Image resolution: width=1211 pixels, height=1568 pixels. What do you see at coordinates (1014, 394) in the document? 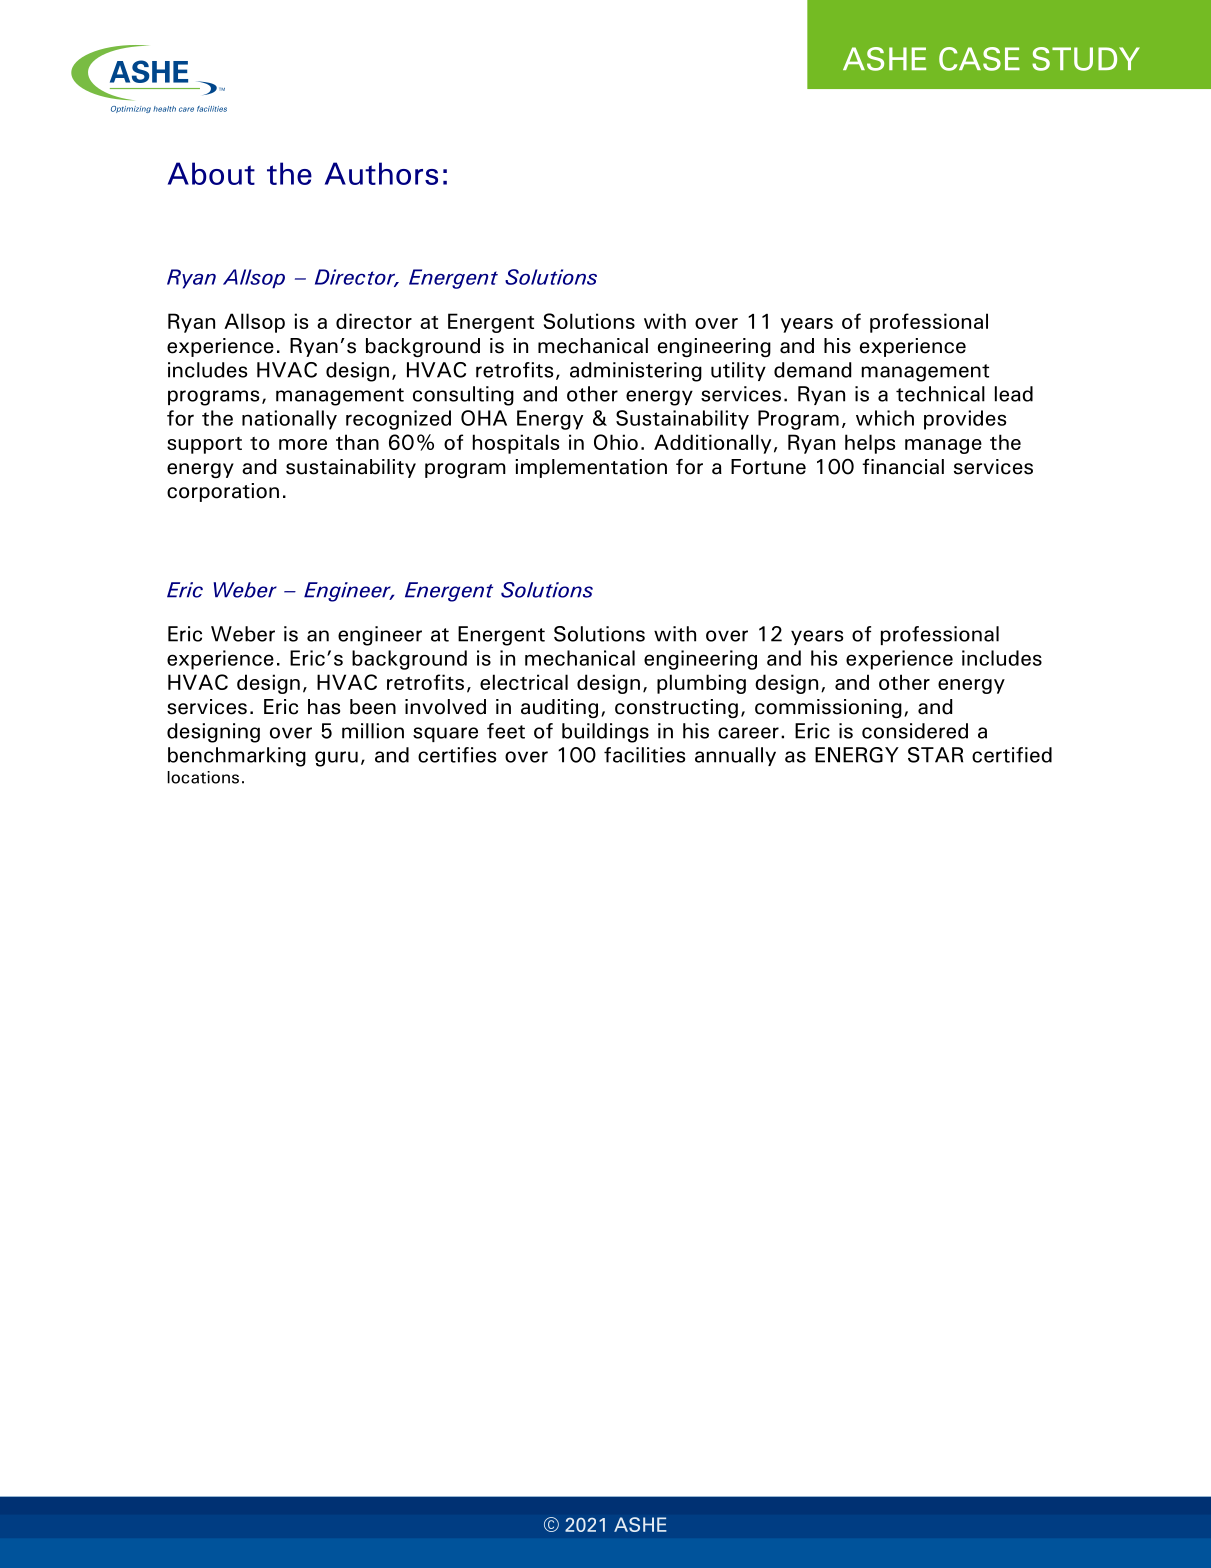
I see `lead` at bounding box center [1014, 394].
